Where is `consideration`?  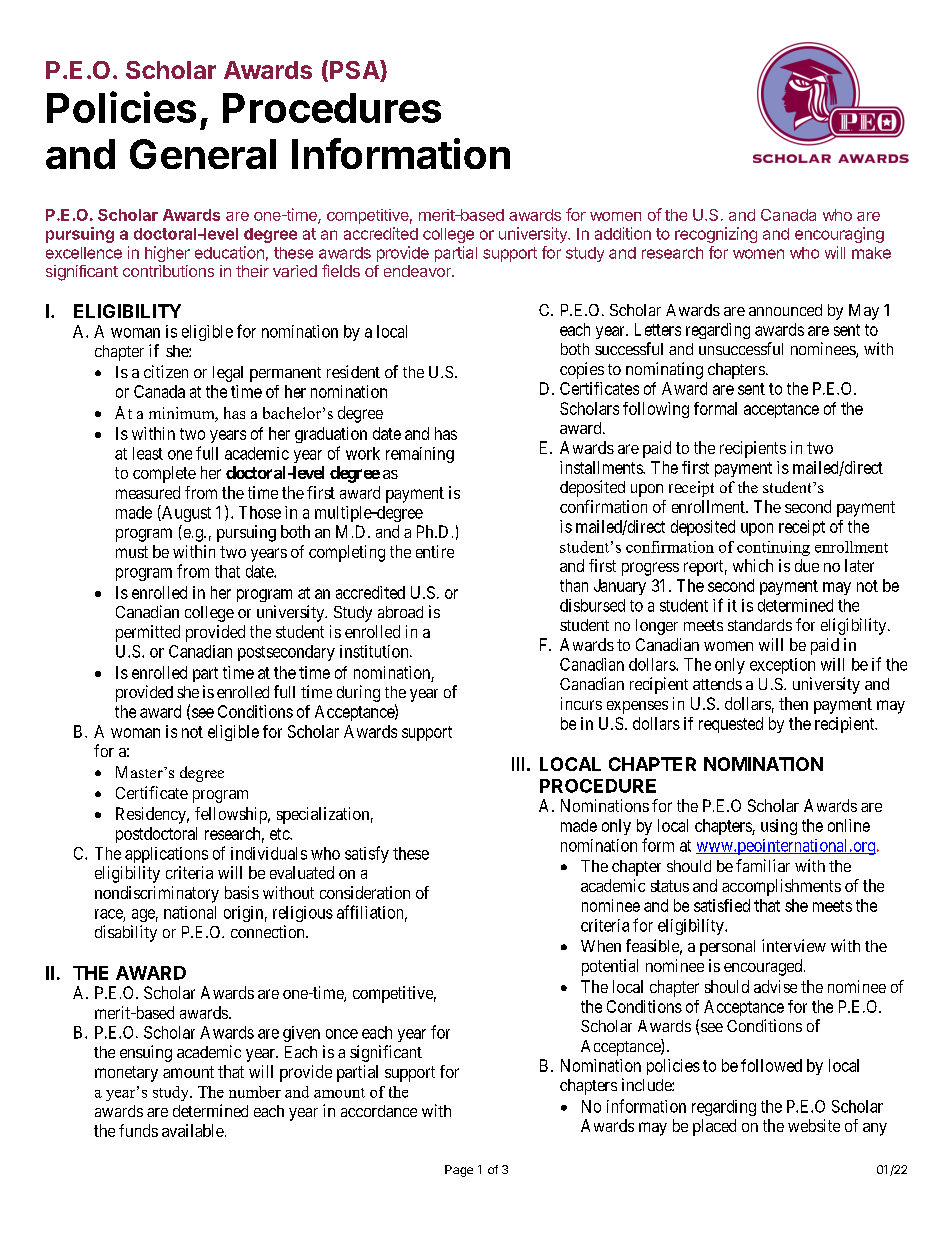
consideration is located at coordinates (365, 892).
